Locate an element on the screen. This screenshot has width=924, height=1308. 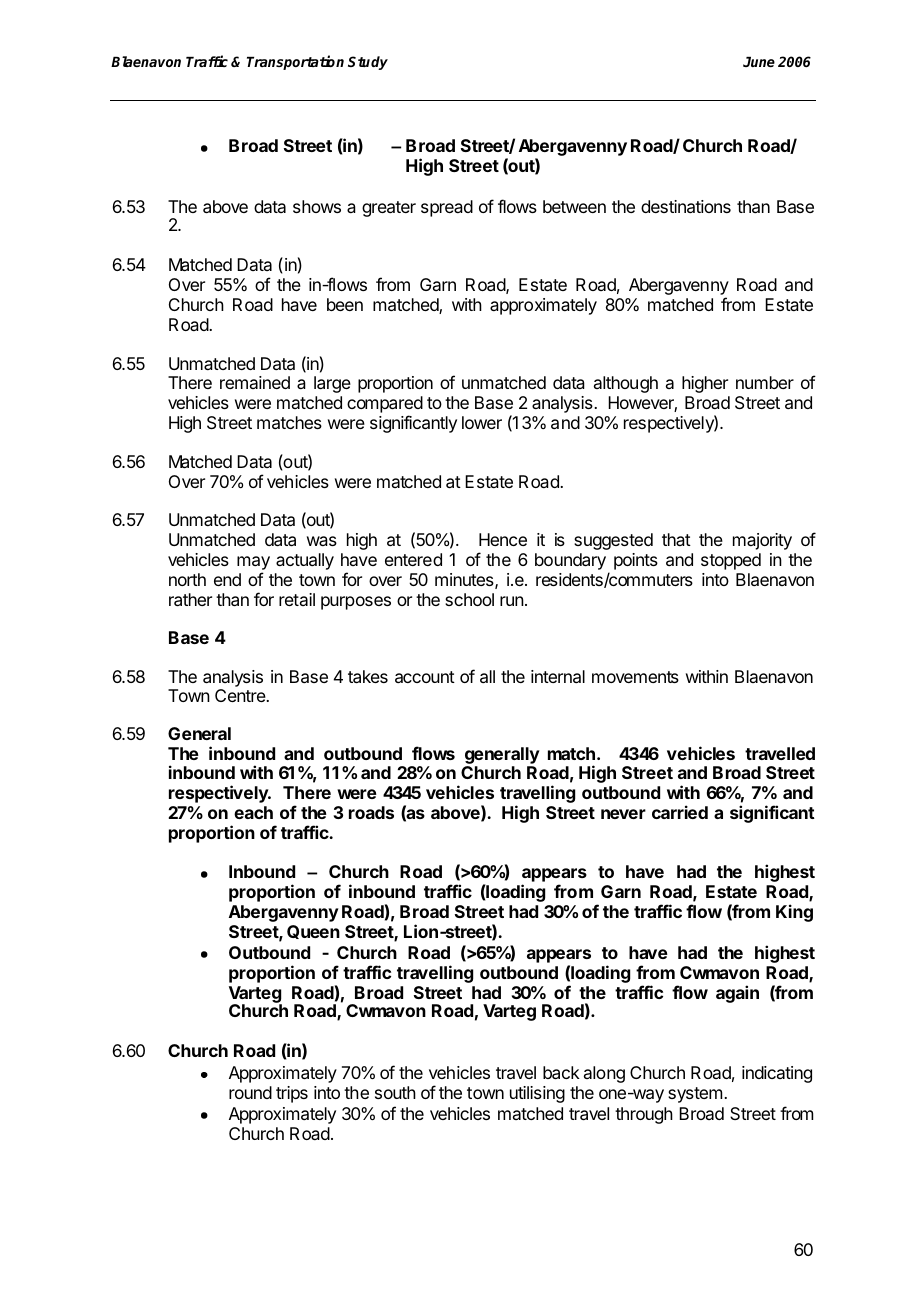
June is located at coordinates (759, 62).
